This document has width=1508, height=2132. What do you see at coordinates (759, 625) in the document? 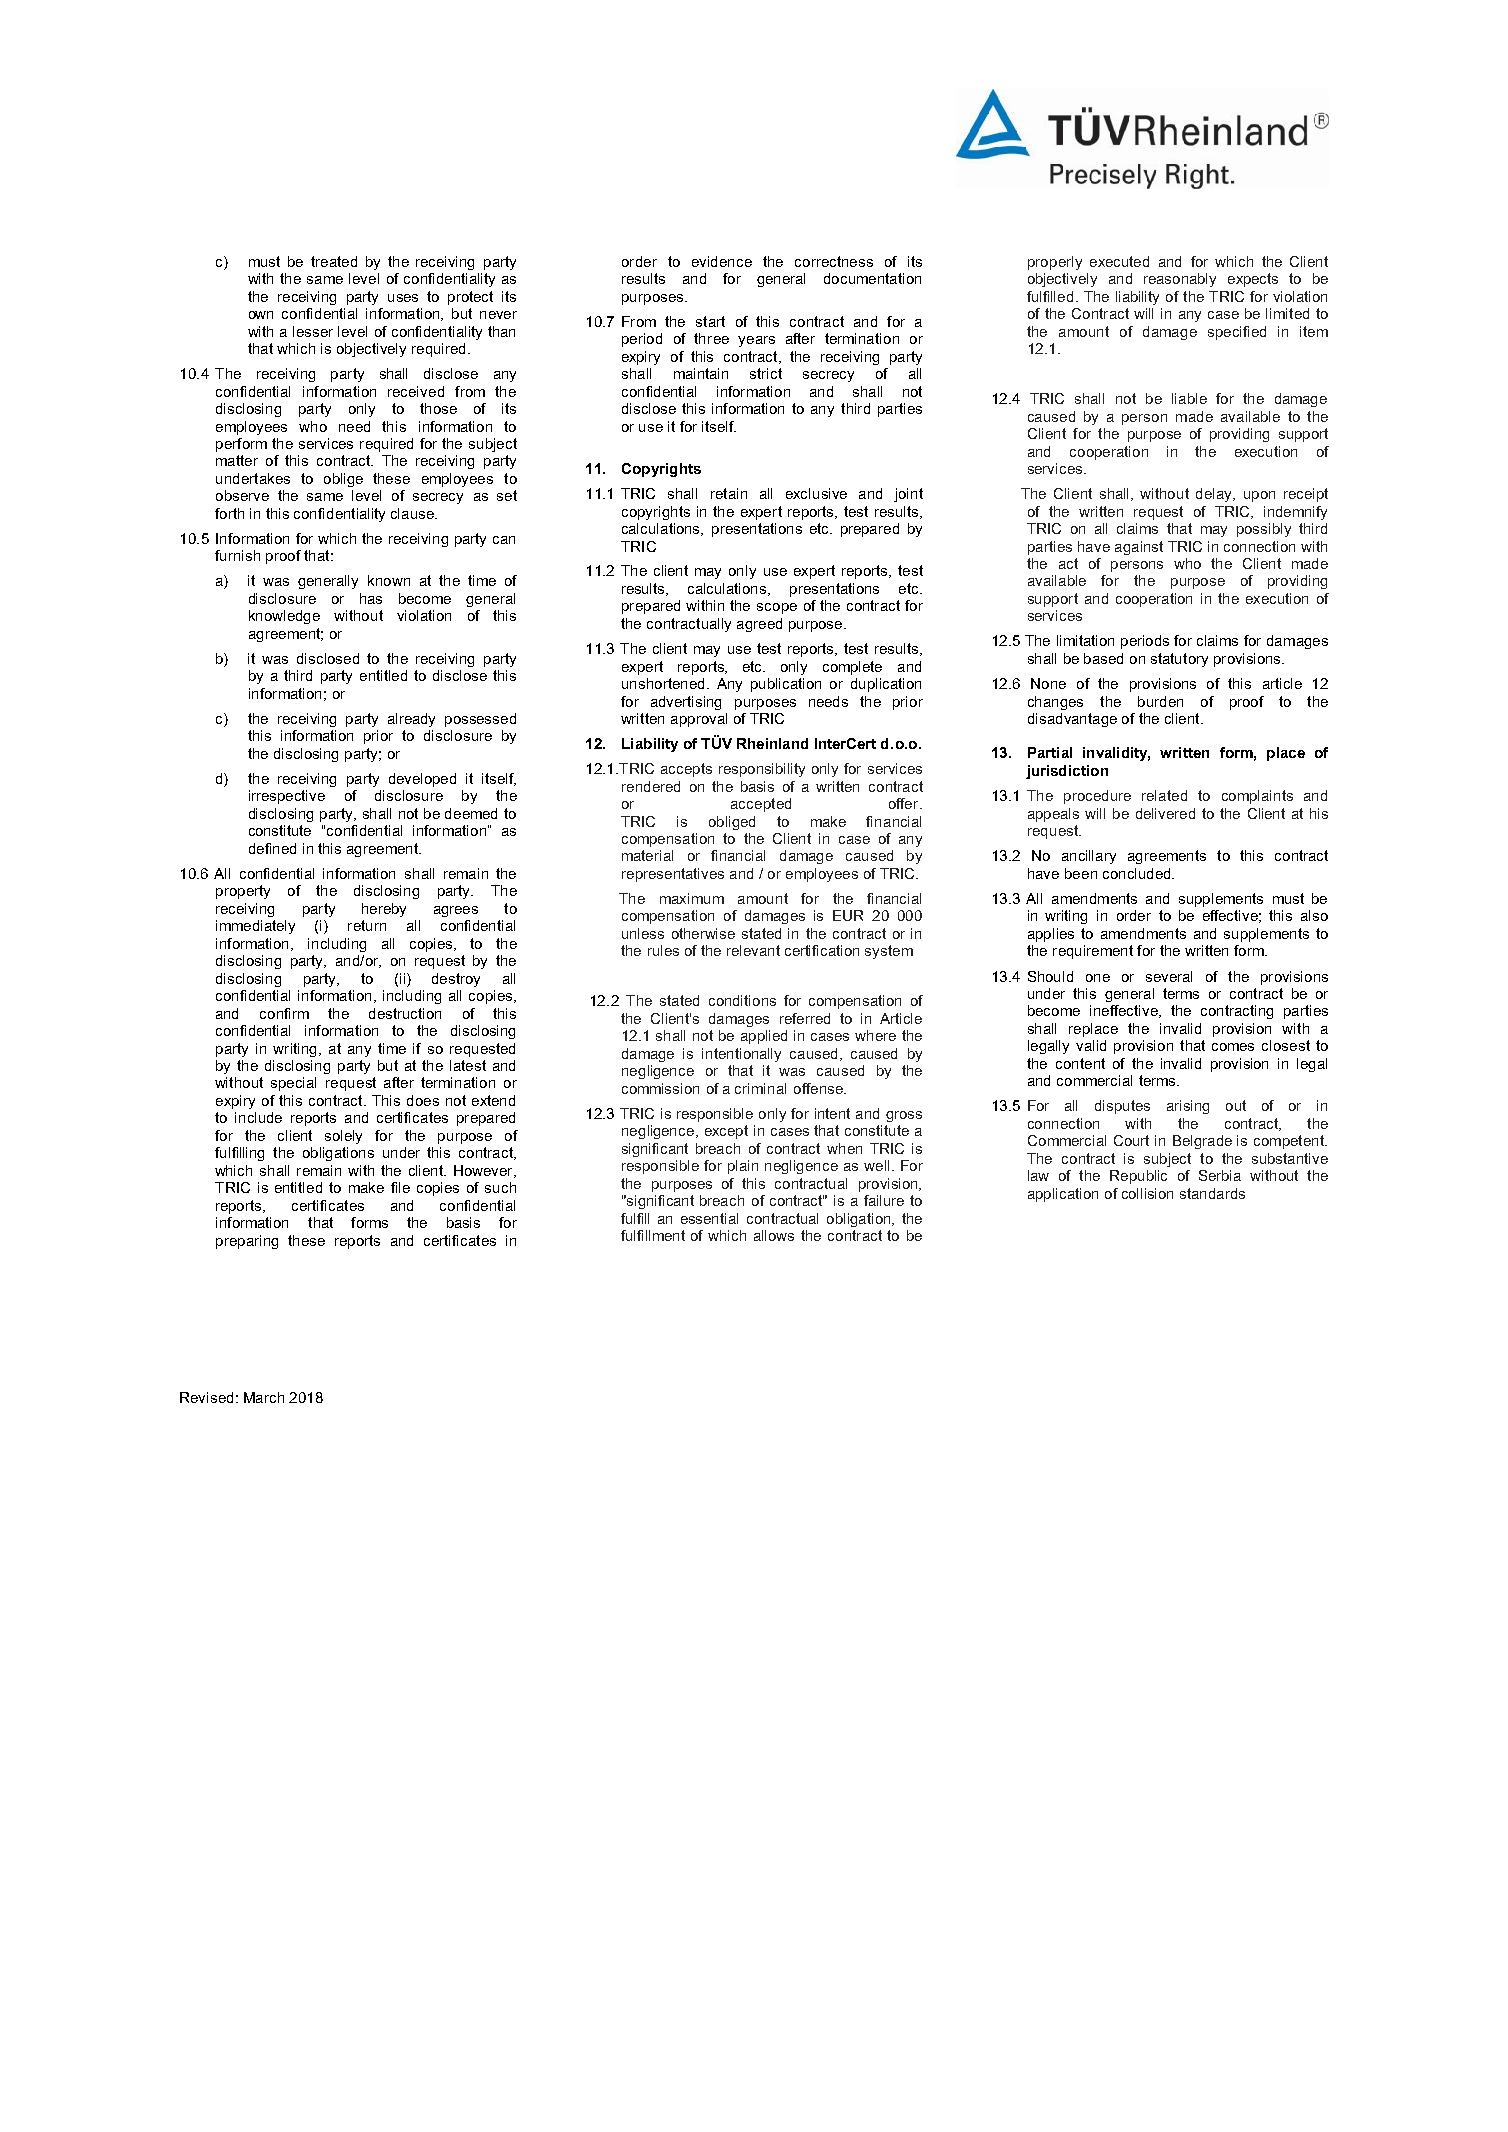
I see `agreed` at bounding box center [759, 625].
